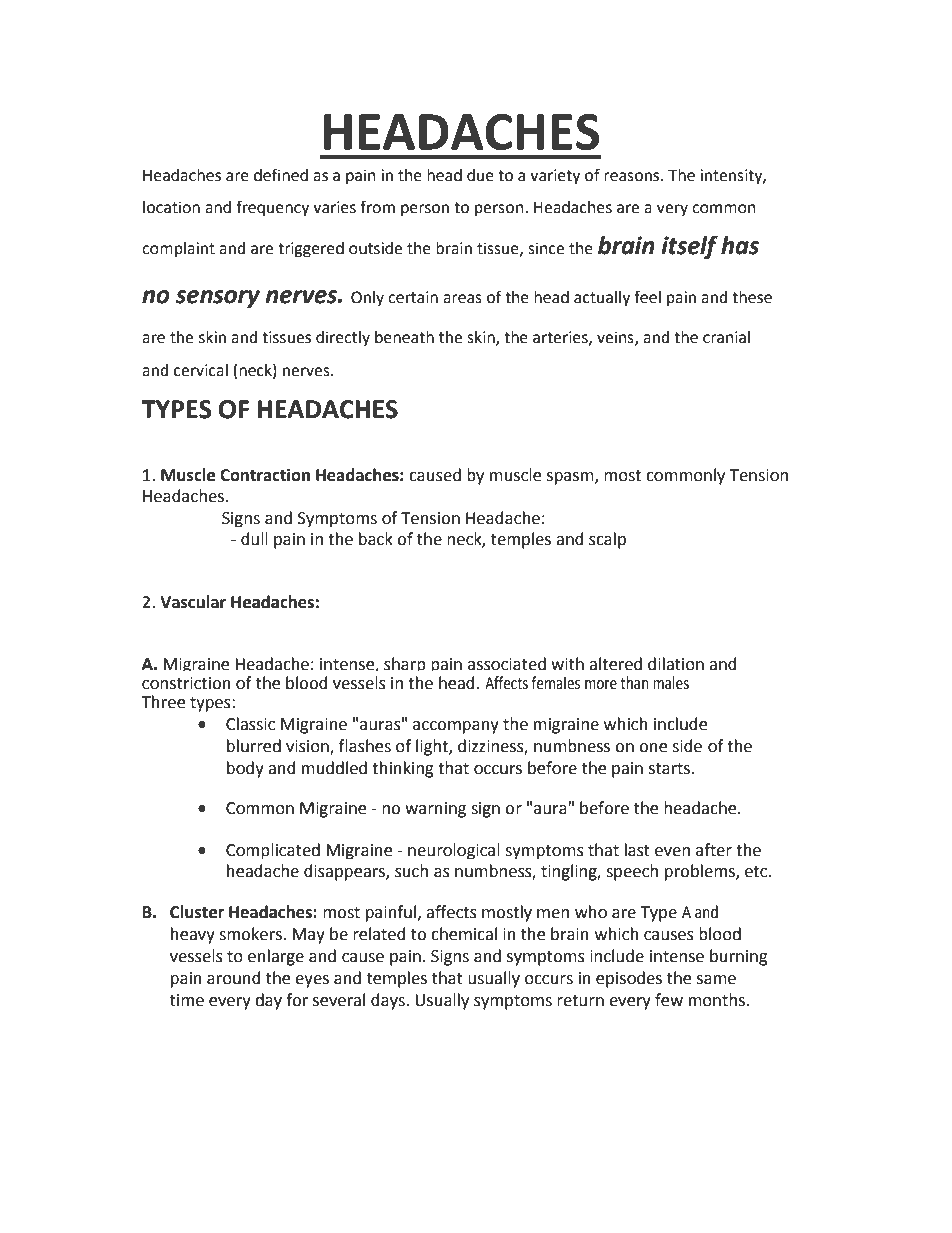 This image has height=1233, width=952. What do you see at coordinates (726, 337) in the image?
I see `cranial` at bounding box center [726, 337].
